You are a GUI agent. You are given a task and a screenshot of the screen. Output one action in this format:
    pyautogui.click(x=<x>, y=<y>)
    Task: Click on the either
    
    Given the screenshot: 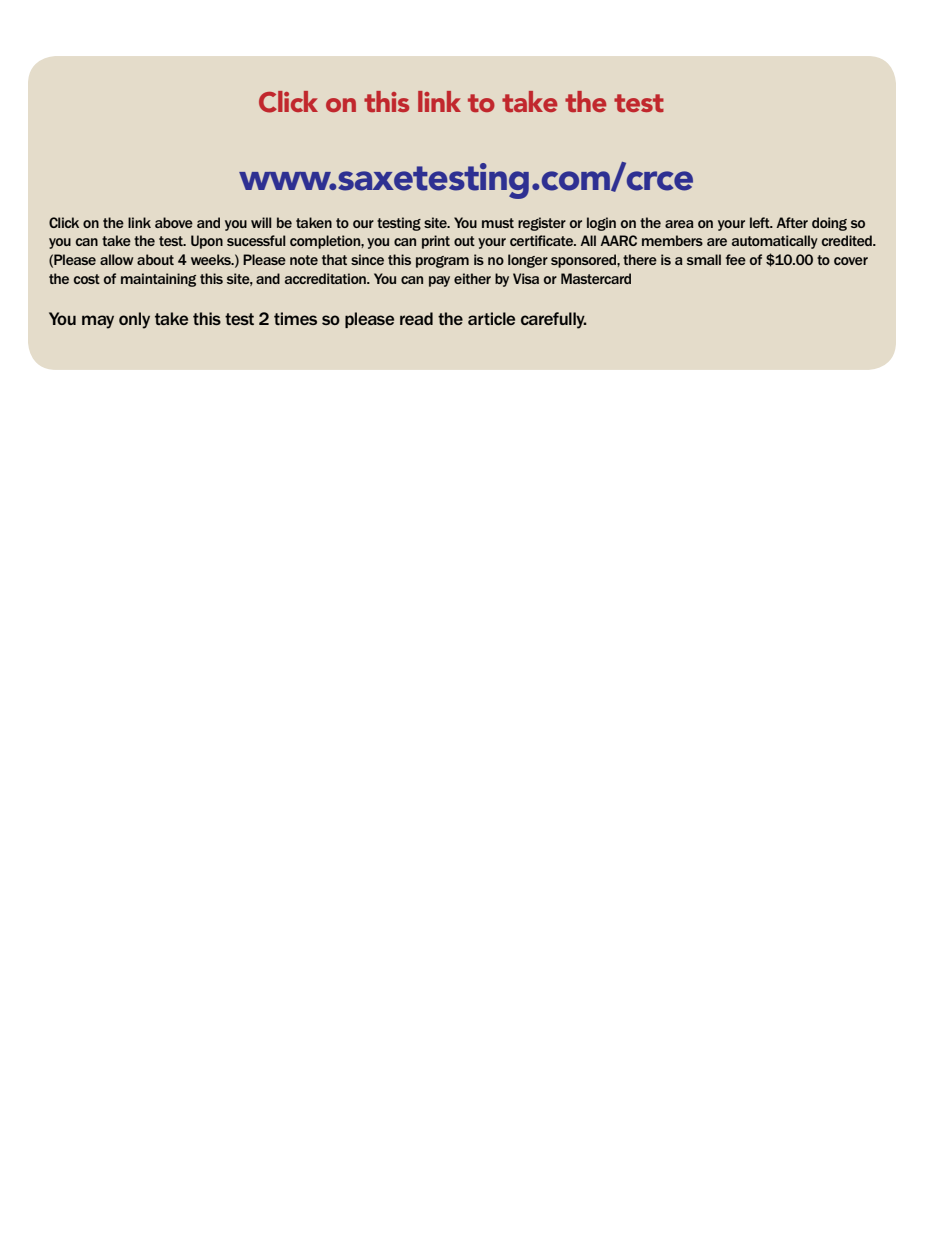 What is the action you would take?
    pyautogui.click(x=472, y=278)
